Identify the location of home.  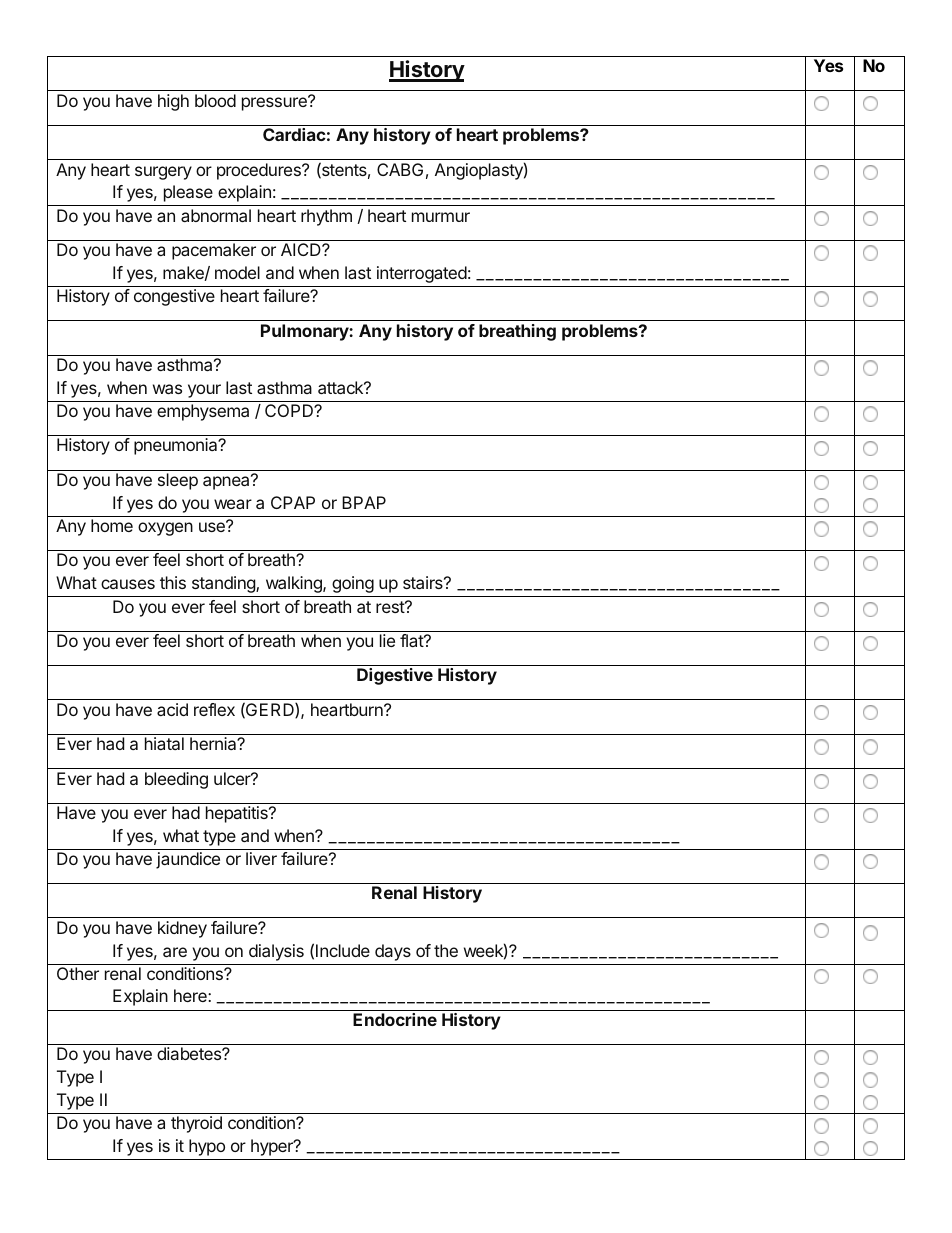
(112, 525).
